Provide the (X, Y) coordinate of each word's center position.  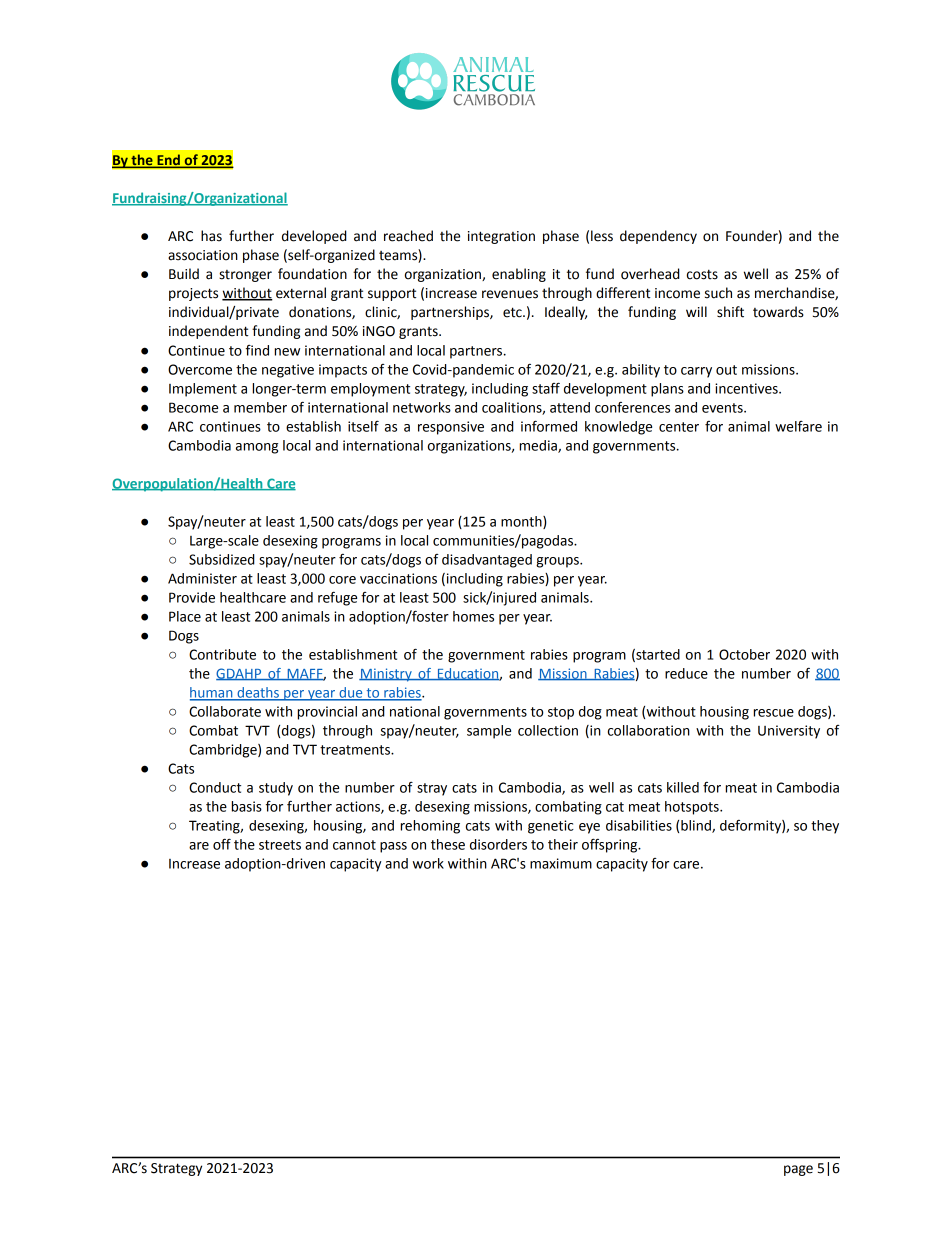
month (522, 522)
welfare (798, 426)
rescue (774, 713)
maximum (561, 863)
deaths (258, 693)
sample (489, 732)
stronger (245, 276)
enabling (519, 275)
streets (280, 845)
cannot (354, 845)
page (798, 1170)
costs (702, 274)
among (257, 448)
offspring (611, 845)
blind (697, 826)
